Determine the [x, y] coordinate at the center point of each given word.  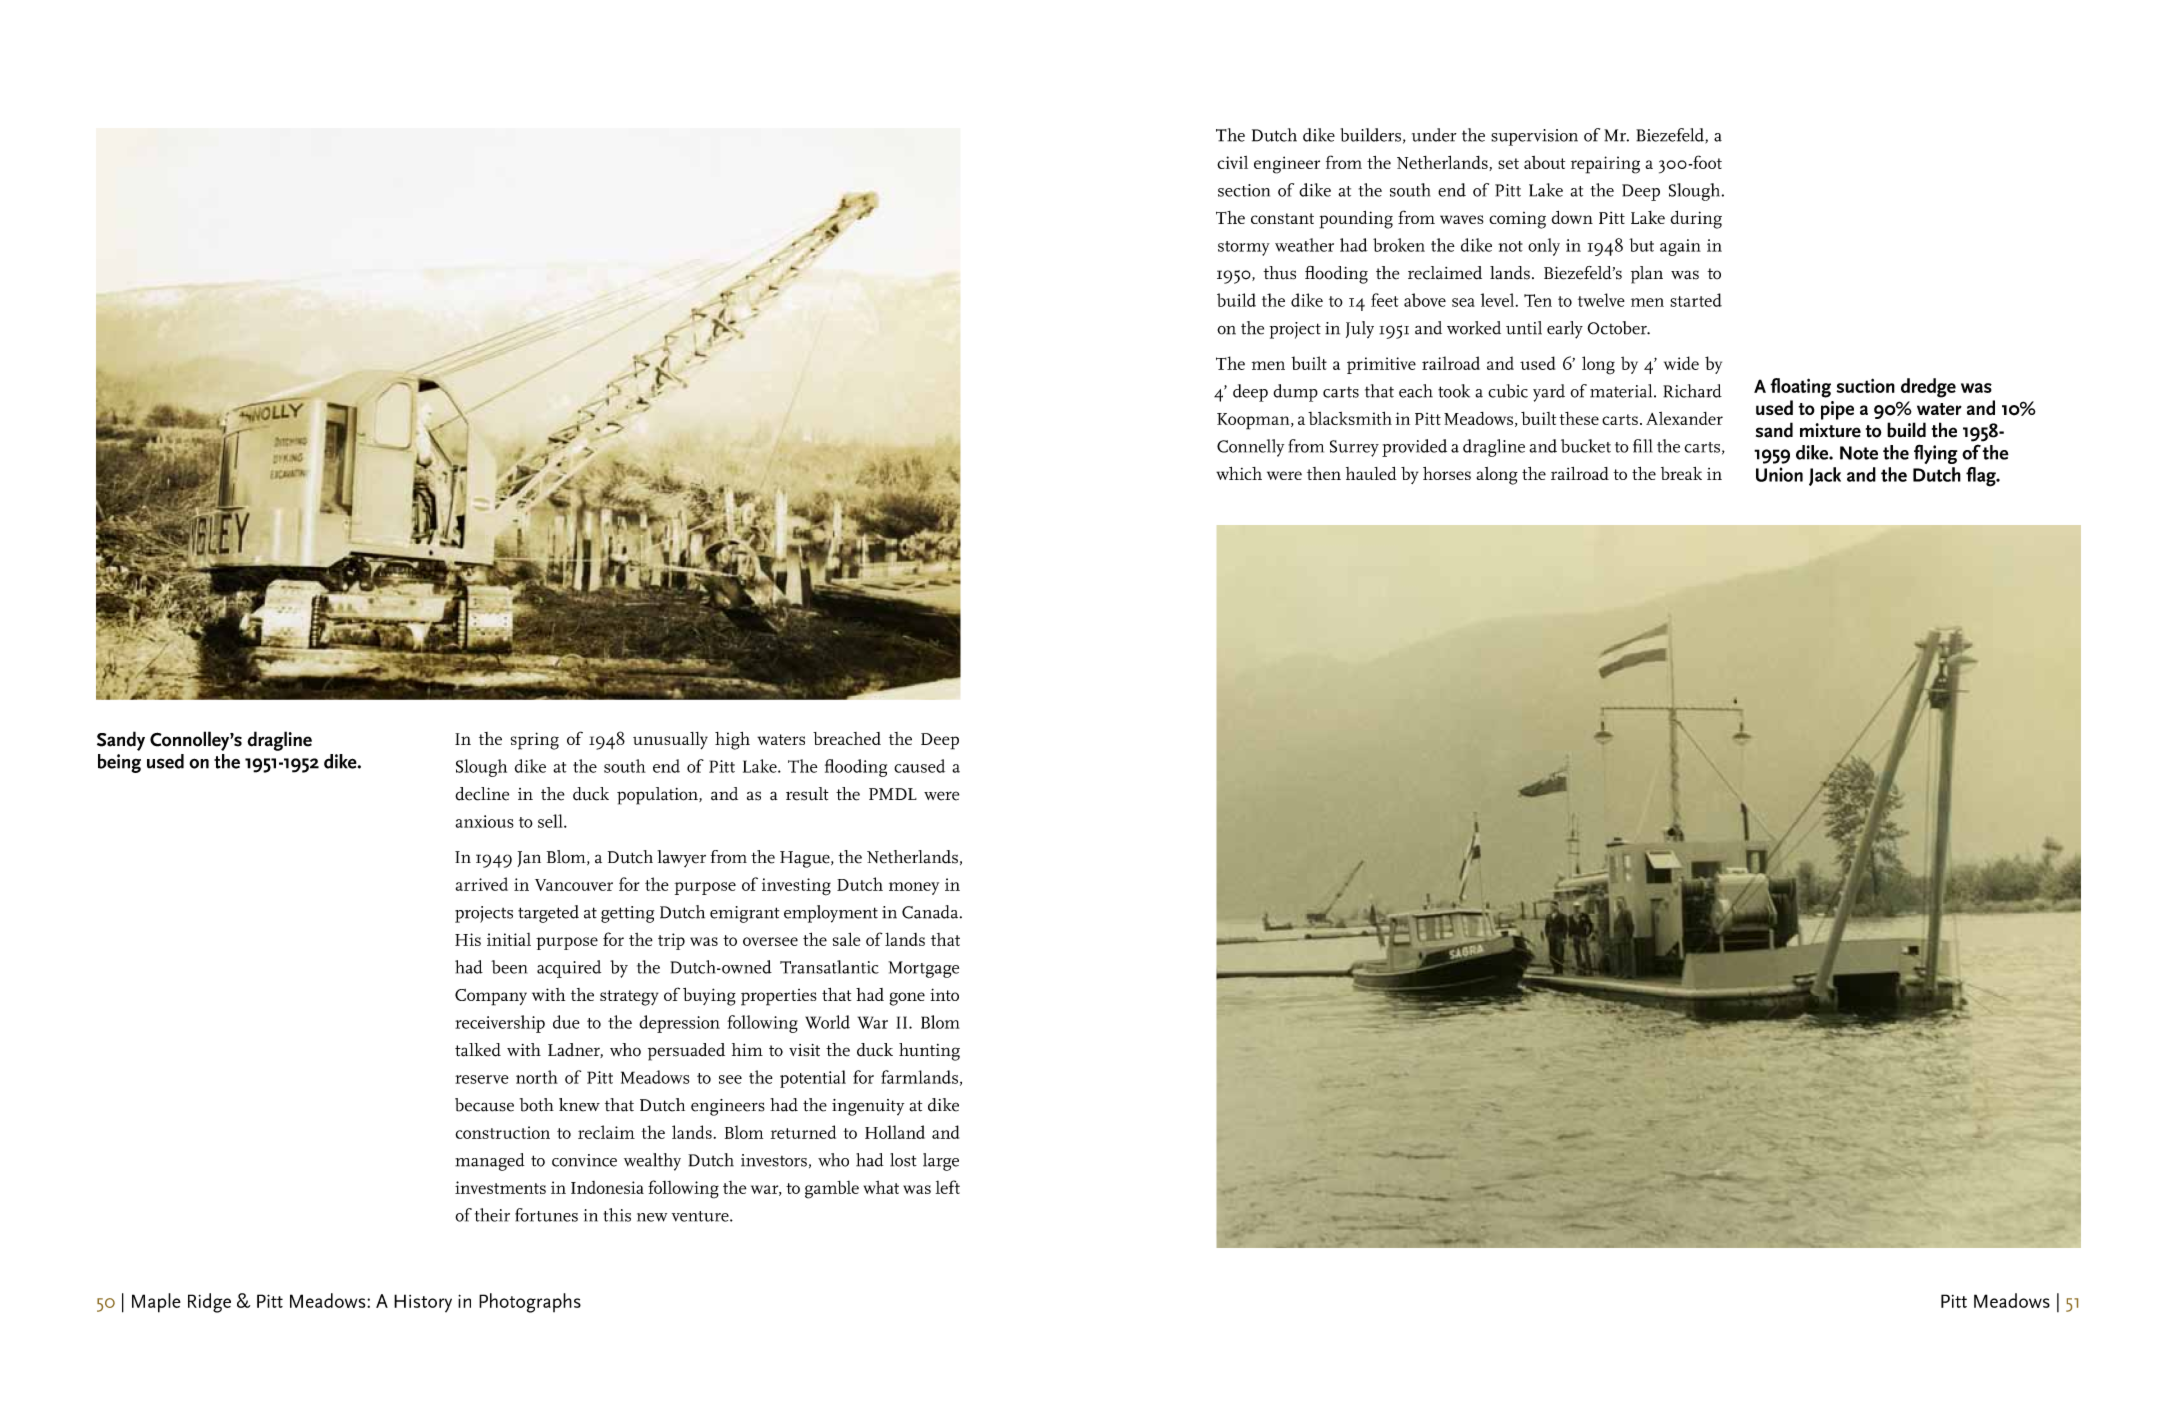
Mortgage [923, 969]
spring [535, 741]
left [948, 1187]
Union [1779, 474]
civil [1232, 162]
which [1239, 473]
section [1244, 190]
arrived [482, 884]
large [941, 1162]
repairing [1605, 165]
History [423, 1303]
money [914, 888]
